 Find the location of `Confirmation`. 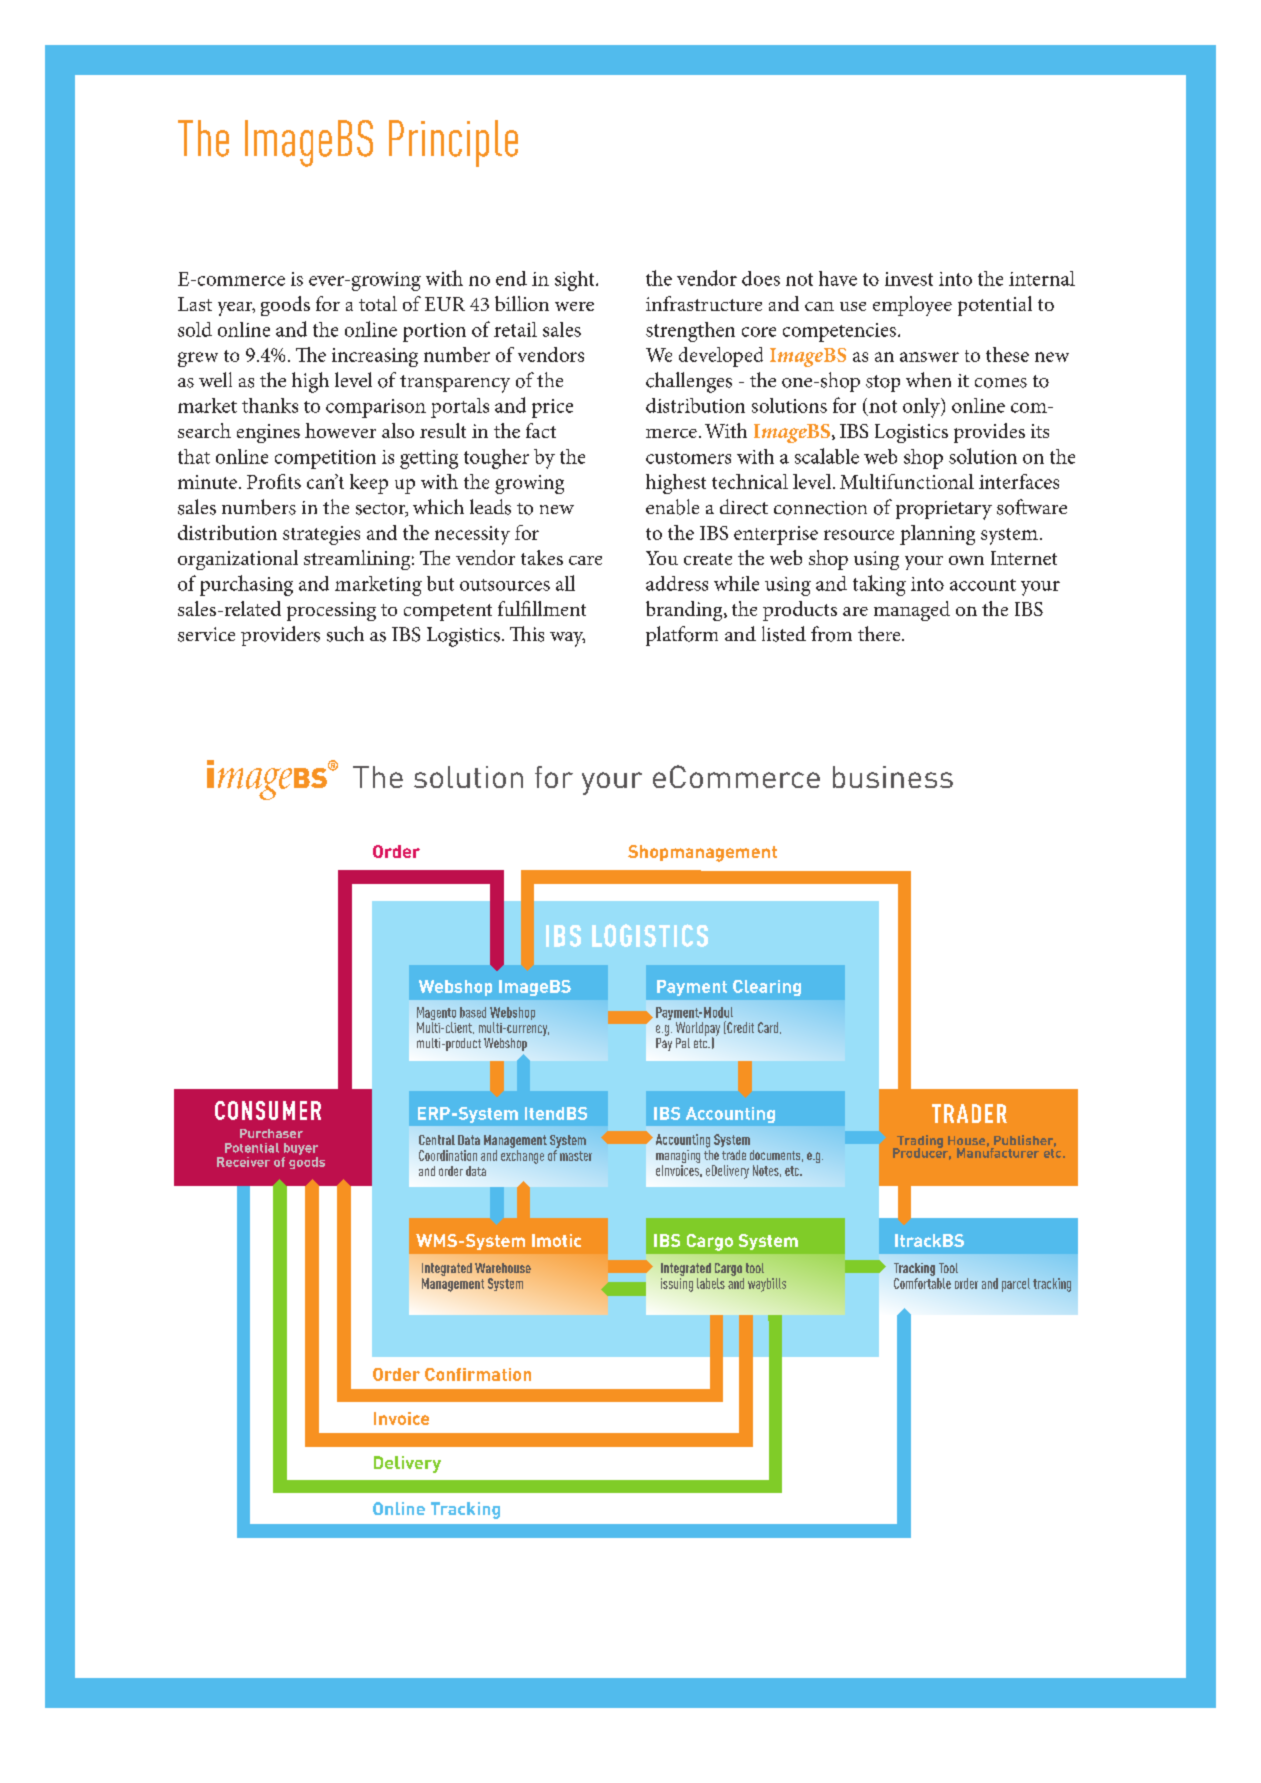

Confirmation is located at coordinates (478, 1374).
